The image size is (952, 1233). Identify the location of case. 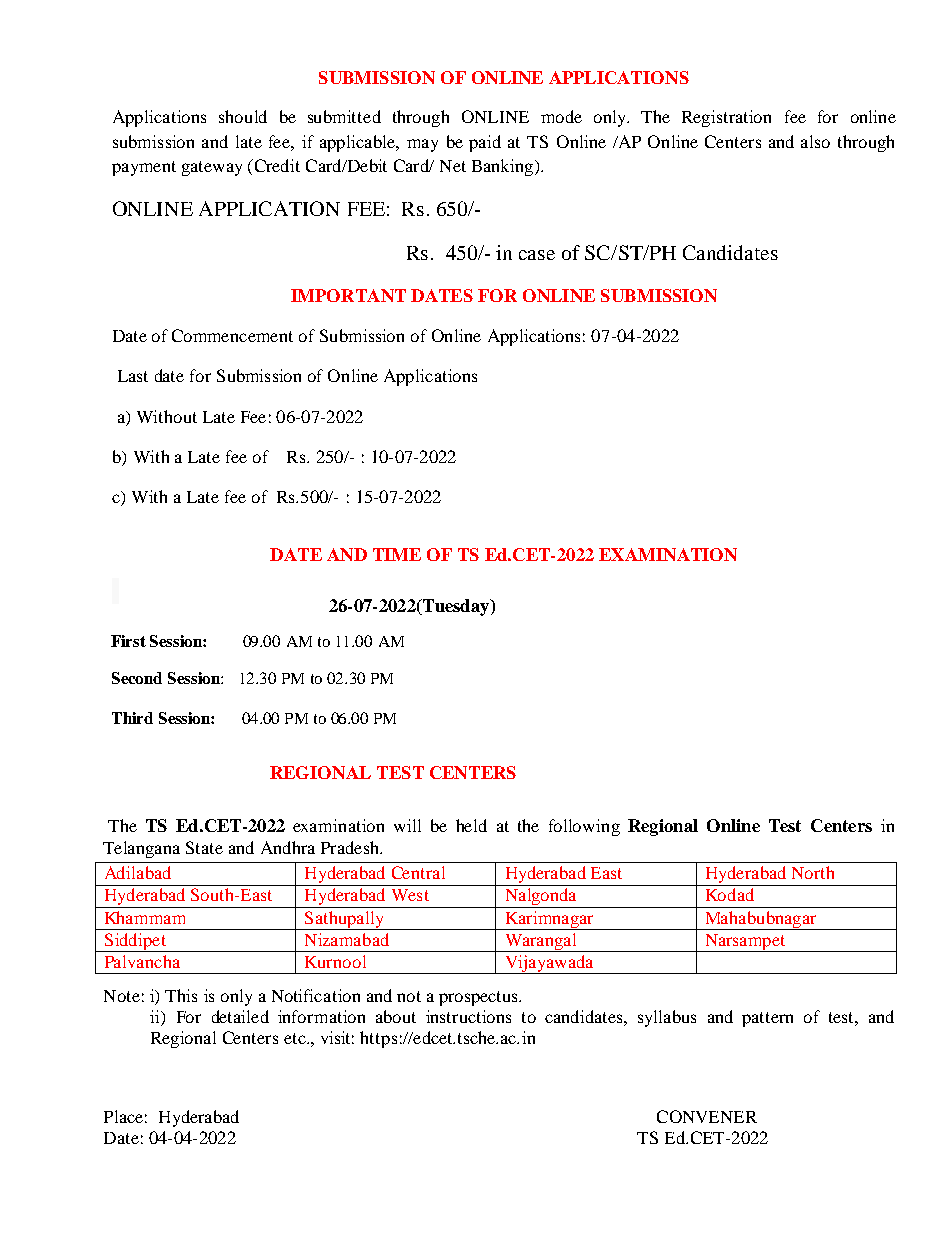
(537, 255).
